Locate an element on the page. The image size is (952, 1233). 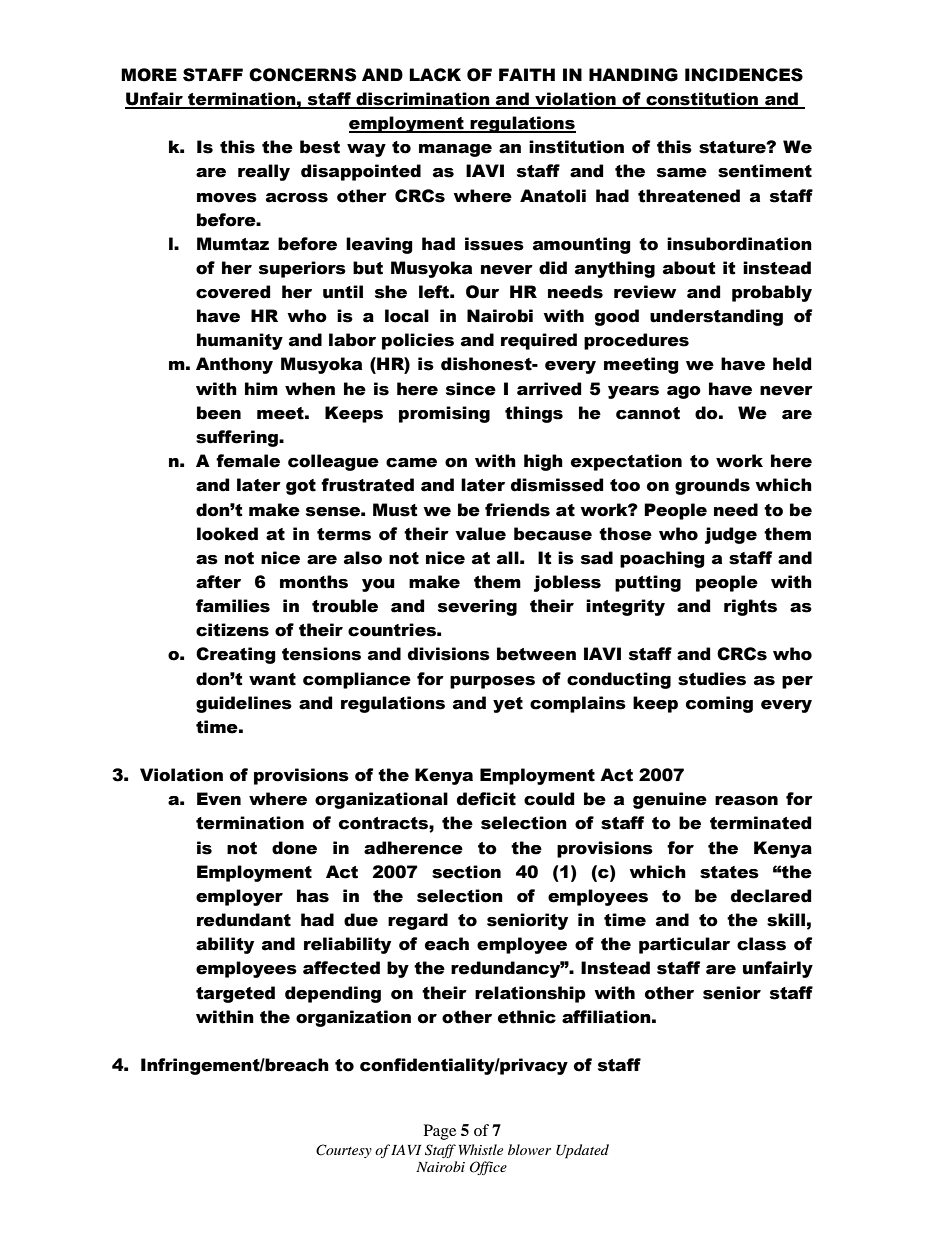
Anthony is located at coordinates (234, 365).
